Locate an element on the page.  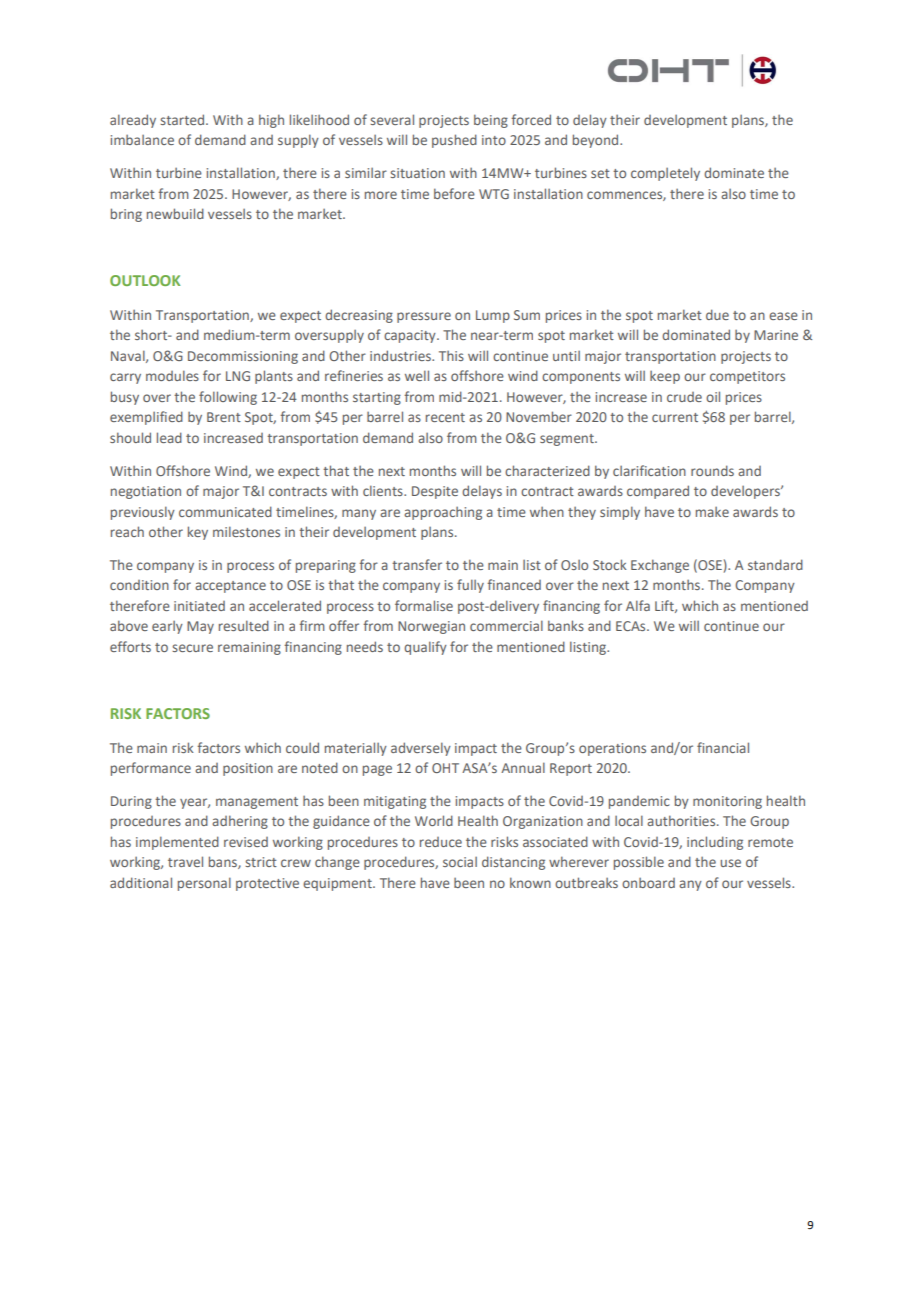
financial is located at coordinates (723, 747).
